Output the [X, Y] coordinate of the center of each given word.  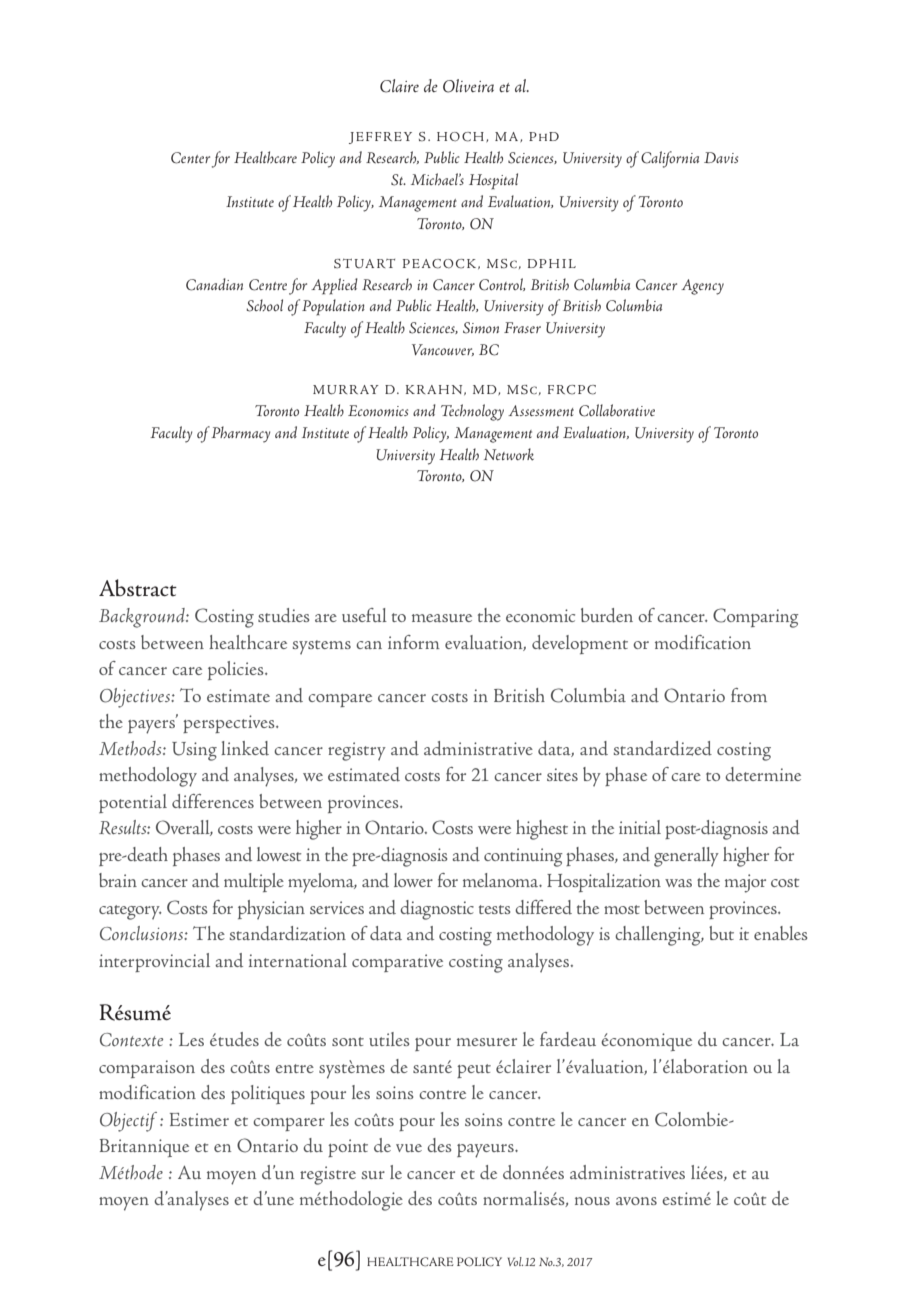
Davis [721, 157]
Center [190, 158]
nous [592, 1201]
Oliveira [468, 86]
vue [409, 1148]
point [348, 1148]
